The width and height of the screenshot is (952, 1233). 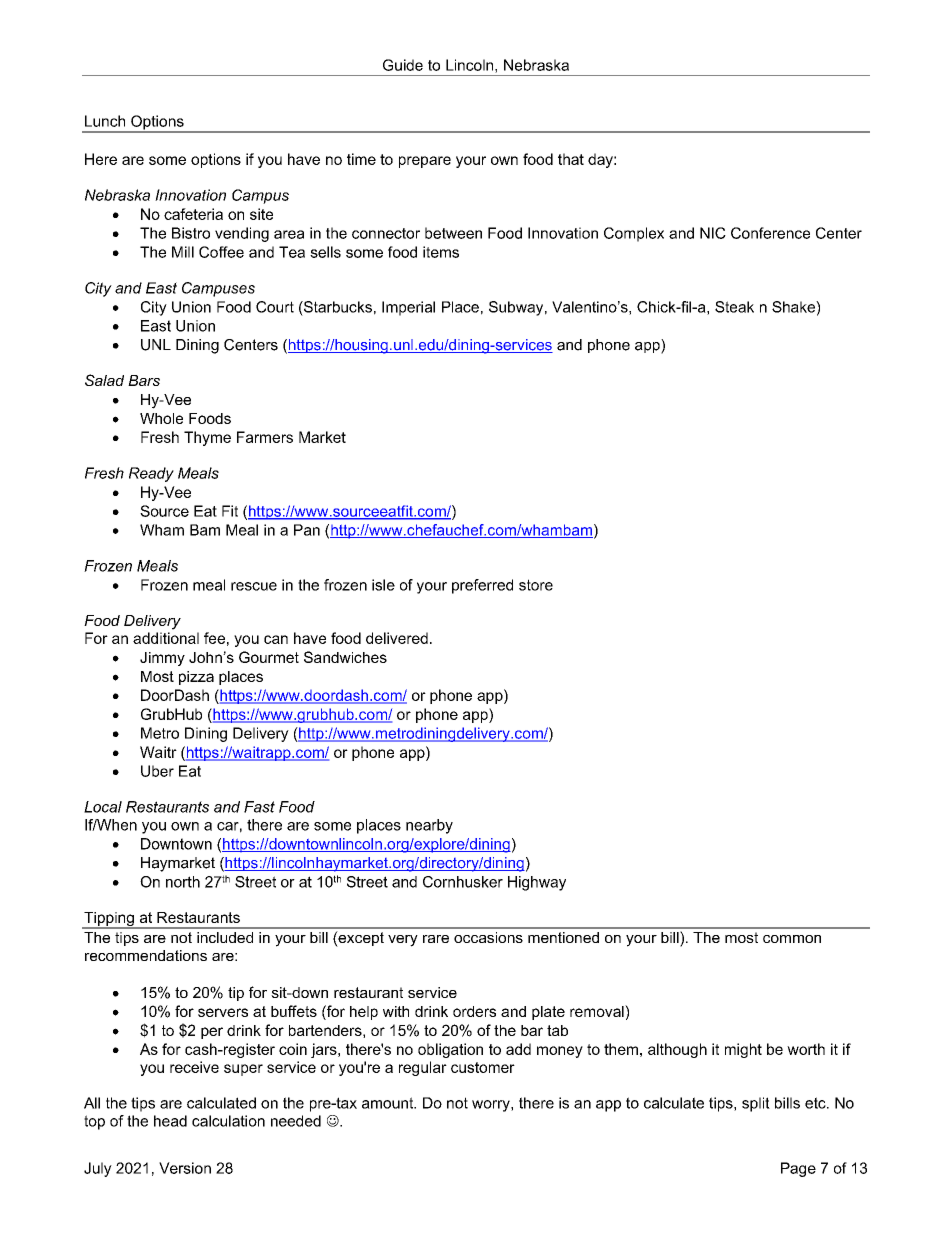 What do you see at coordinates (403, 65) in the screenshot?
I see `Guide` at bounding box center [403, 65].
